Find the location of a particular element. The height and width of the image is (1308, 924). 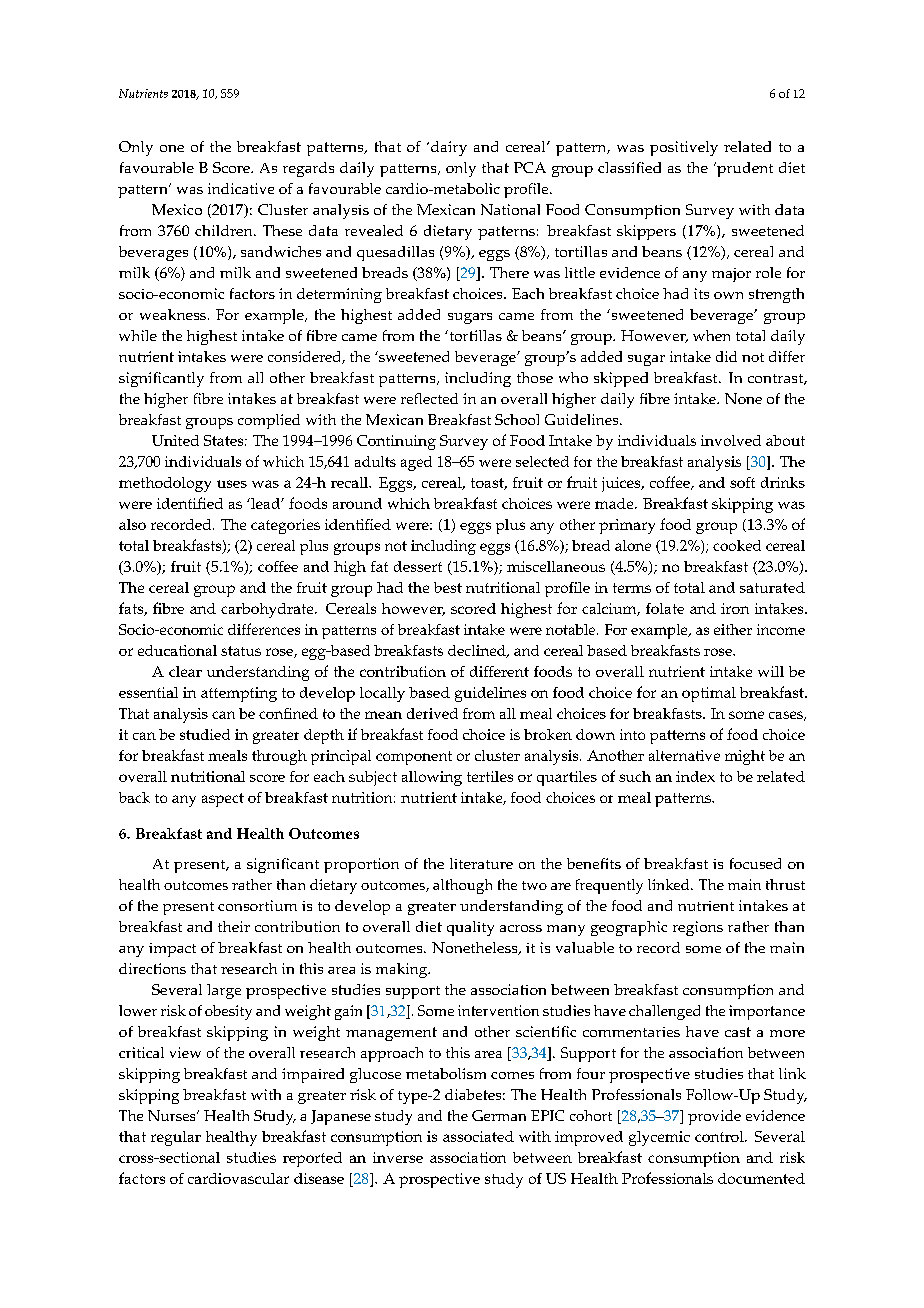

clear is located at coordinates (185, 671).
